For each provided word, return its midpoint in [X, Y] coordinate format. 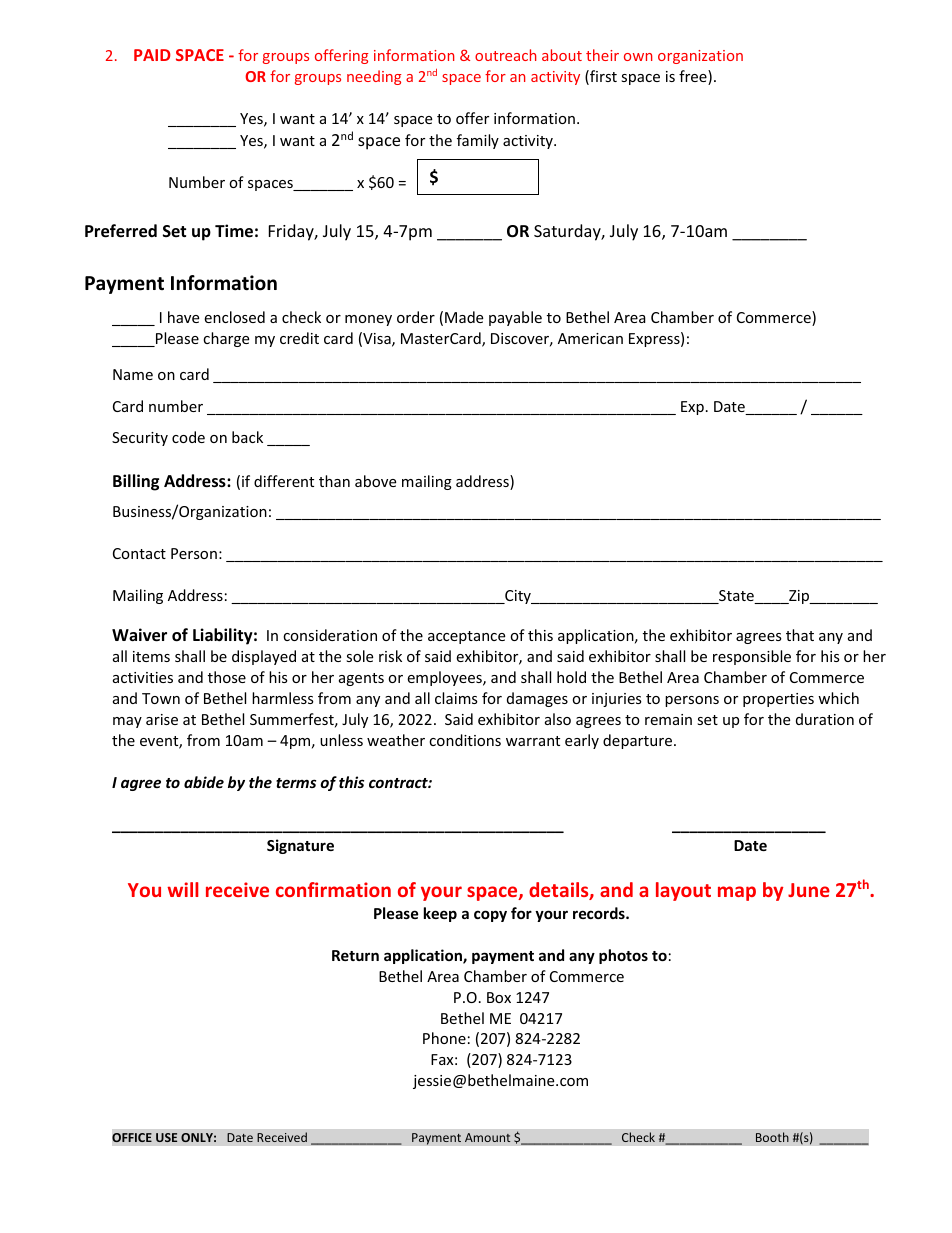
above [375, 481]
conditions [465, 740]
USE [166, 1137]
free [694, 77]
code [188, 437]
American [590, 338]
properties [778, 700]
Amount [487, 1137]
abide [204, 782]
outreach [505, 55]
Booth [772, 1137]
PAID [152, 55]
